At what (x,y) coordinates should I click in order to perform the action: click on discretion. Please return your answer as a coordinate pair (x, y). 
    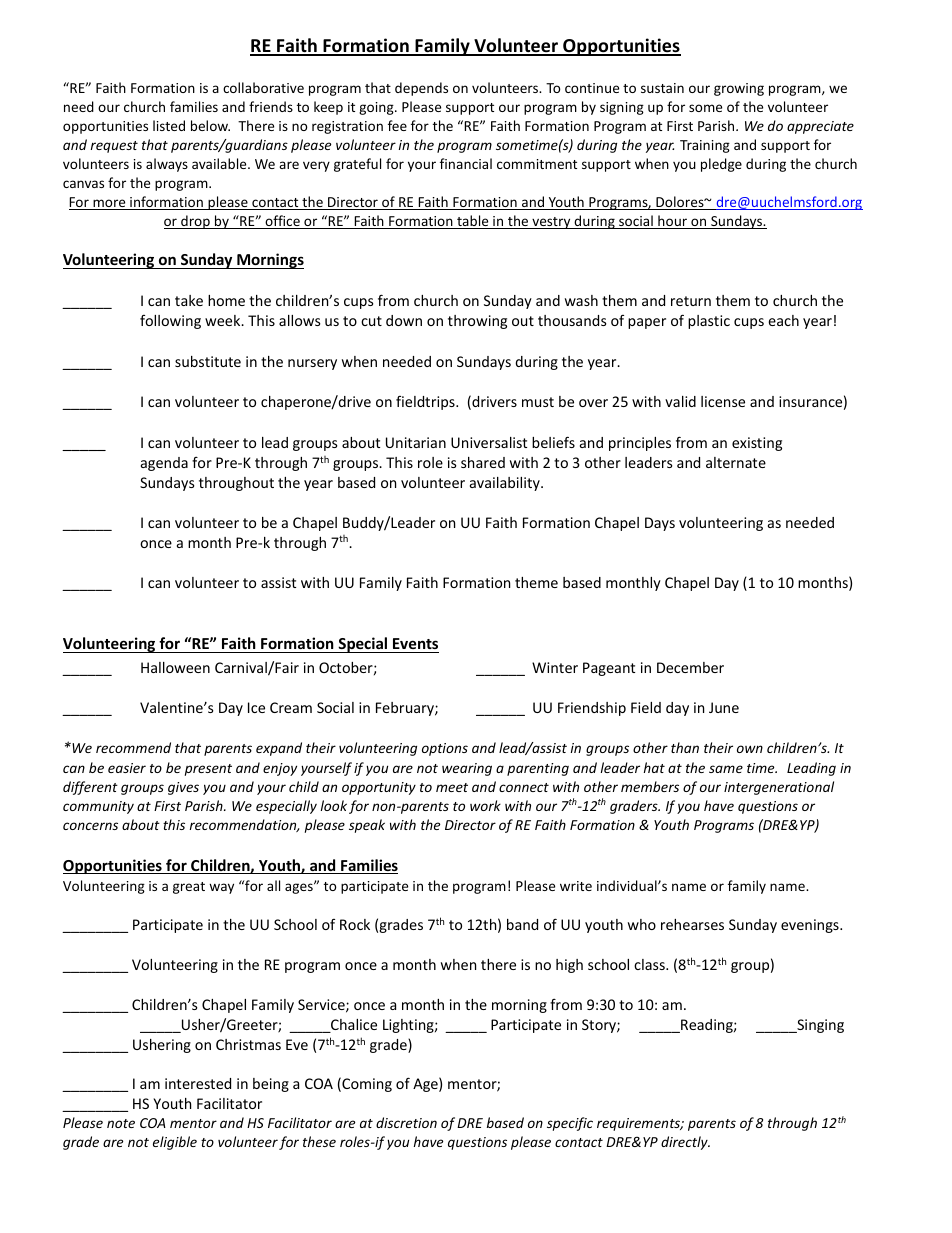
    Looking at the image, I should click on (406, 1122).
